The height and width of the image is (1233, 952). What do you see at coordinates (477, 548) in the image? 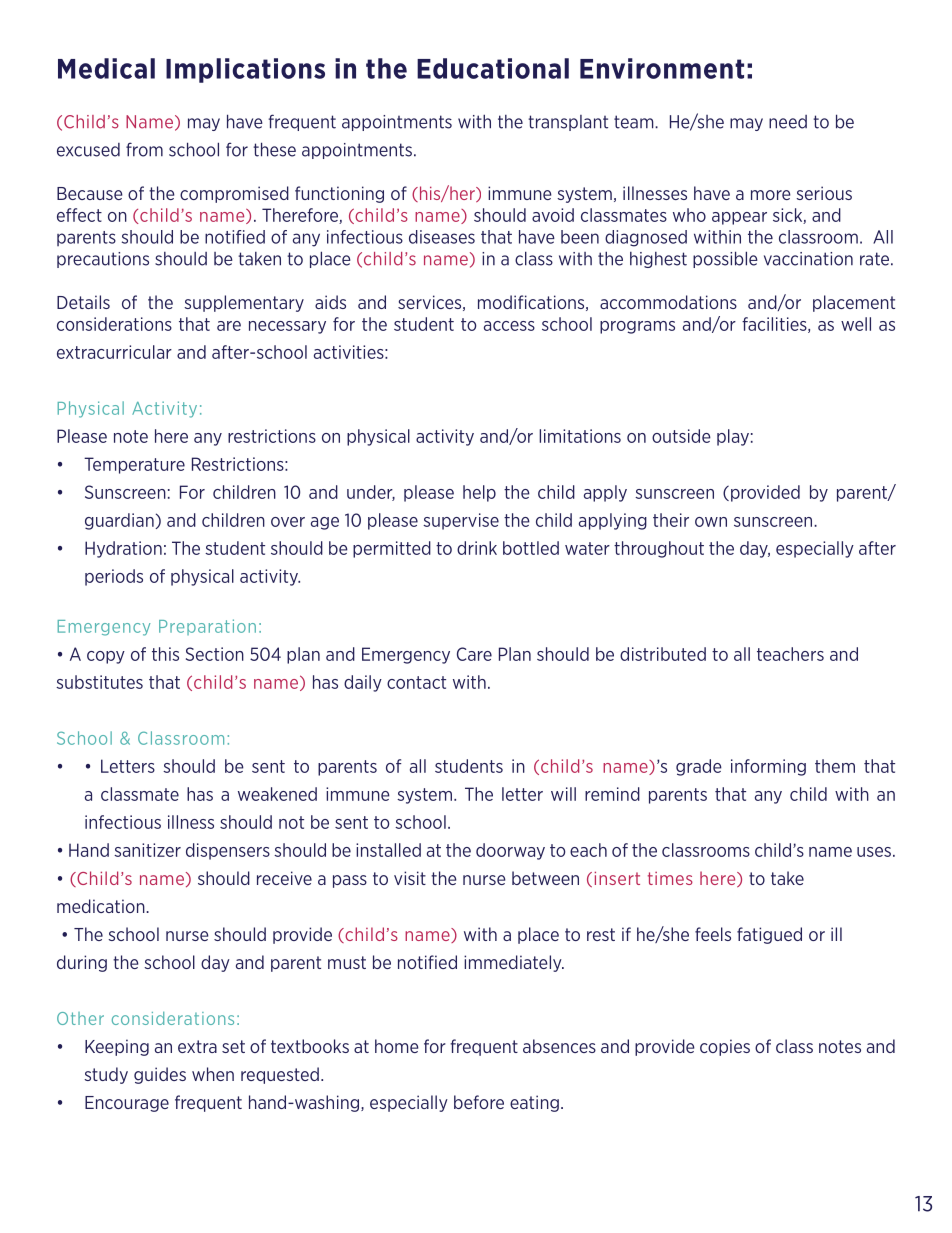
I see `drink` at bounding box center [477, 548].
